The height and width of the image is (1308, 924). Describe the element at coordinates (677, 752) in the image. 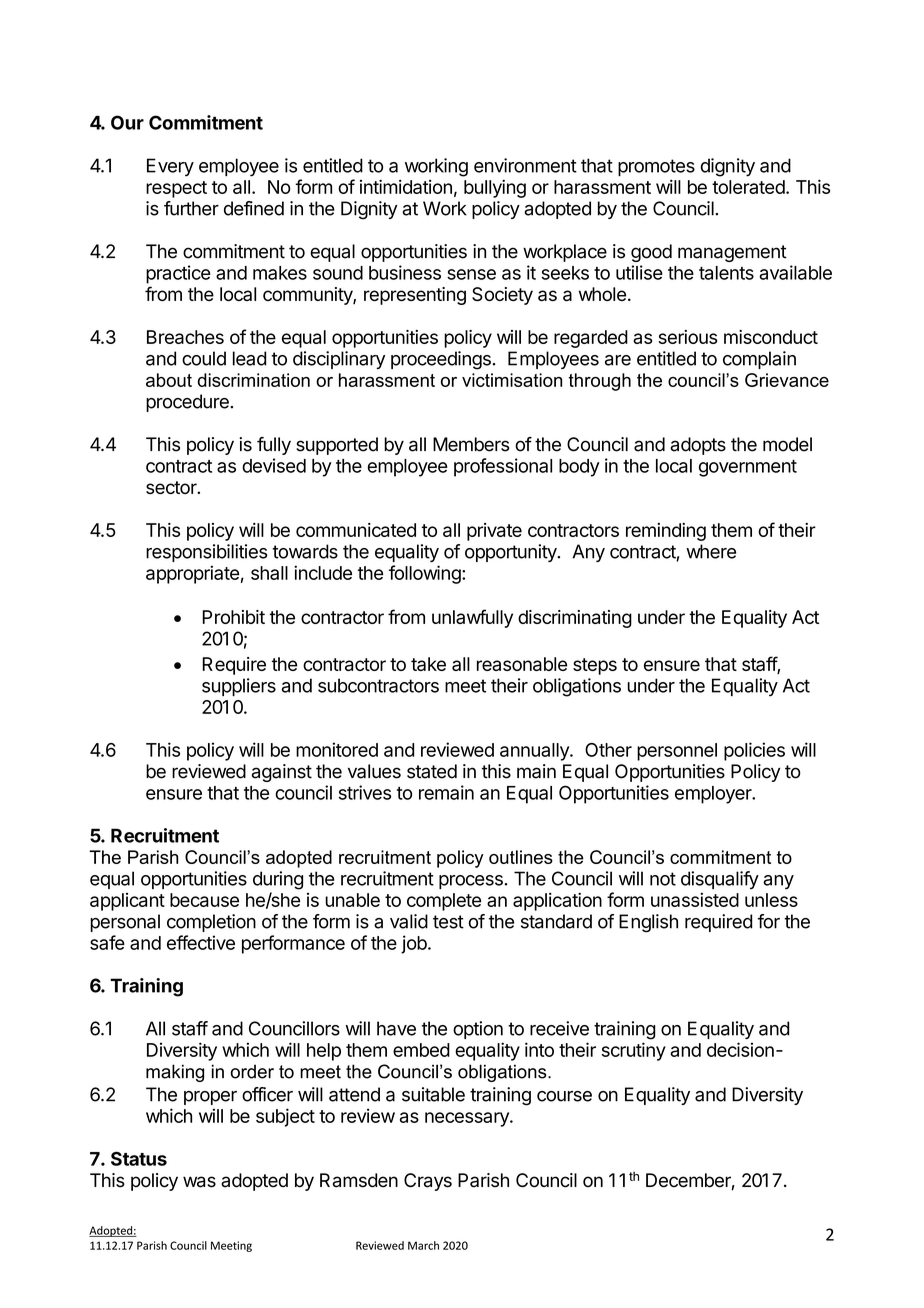

I see `personnel` at that location.
